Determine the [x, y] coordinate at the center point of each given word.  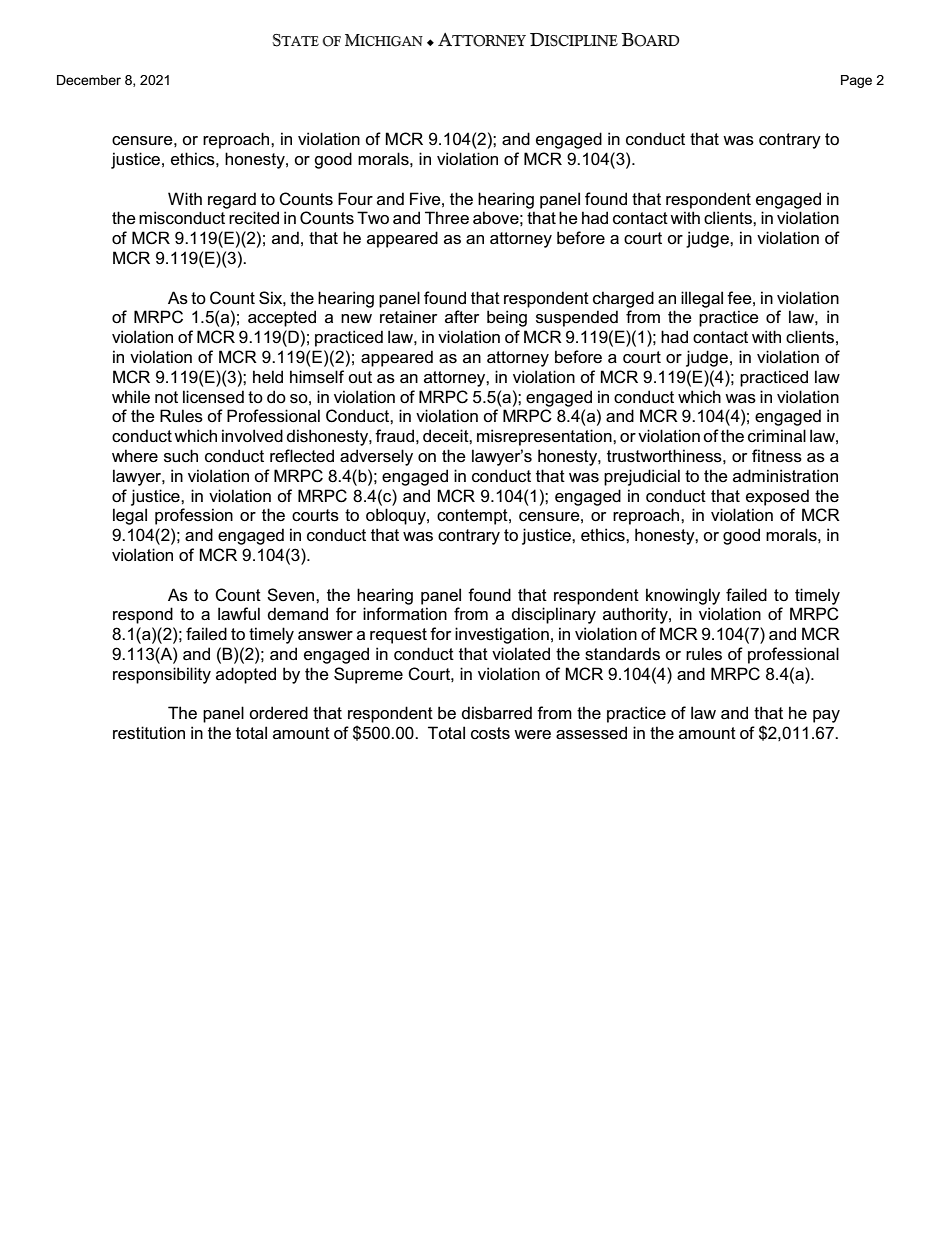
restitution [149, 733]
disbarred [497, 713]
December [89, 80]
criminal [777, 435]
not [166, 397]
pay [826, 716]
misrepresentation [545, 437]
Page [856, 81]
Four [355, 198]
